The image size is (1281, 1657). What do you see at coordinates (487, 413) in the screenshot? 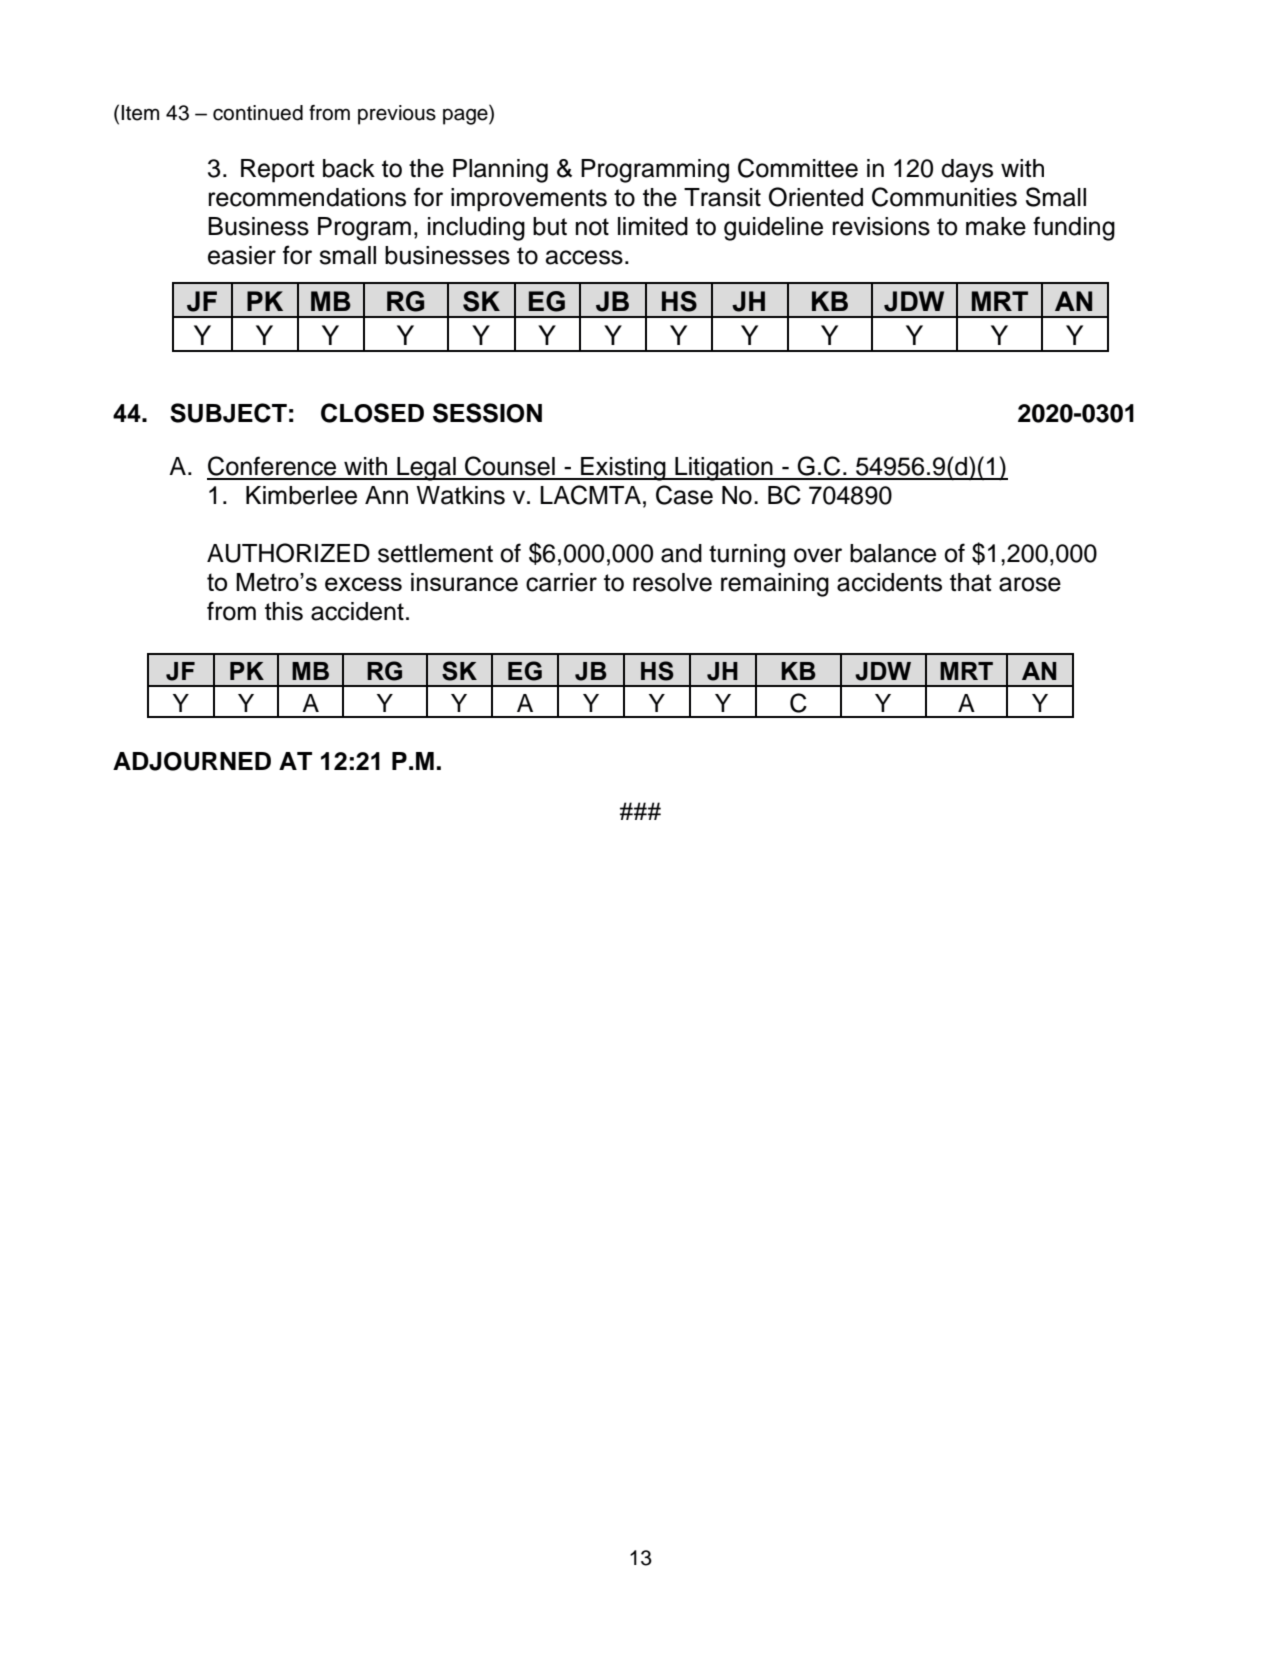
I see `SESSION` at bounding box center [487, 413].
